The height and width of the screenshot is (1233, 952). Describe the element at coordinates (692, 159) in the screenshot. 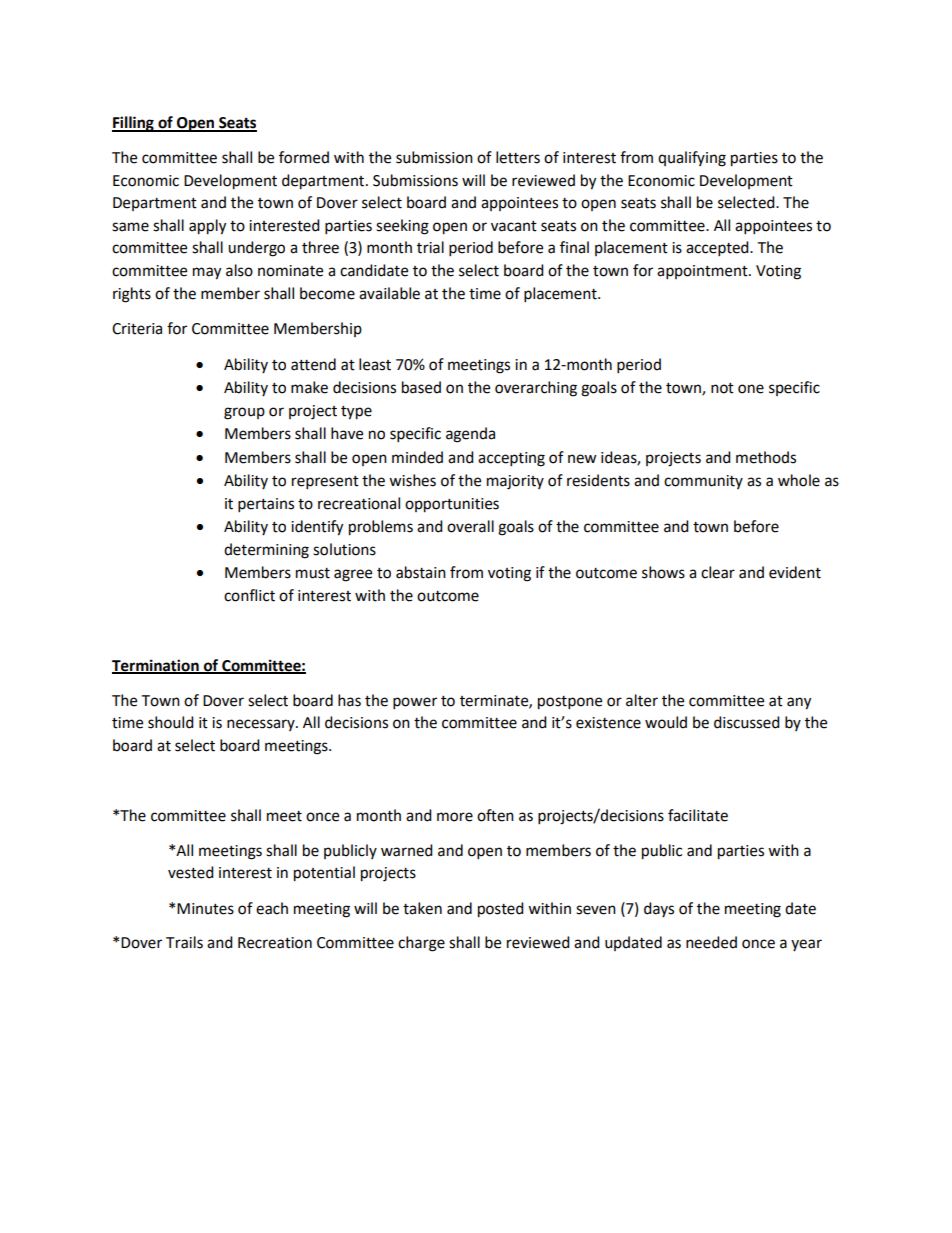

I see `qualifying` at that location.
